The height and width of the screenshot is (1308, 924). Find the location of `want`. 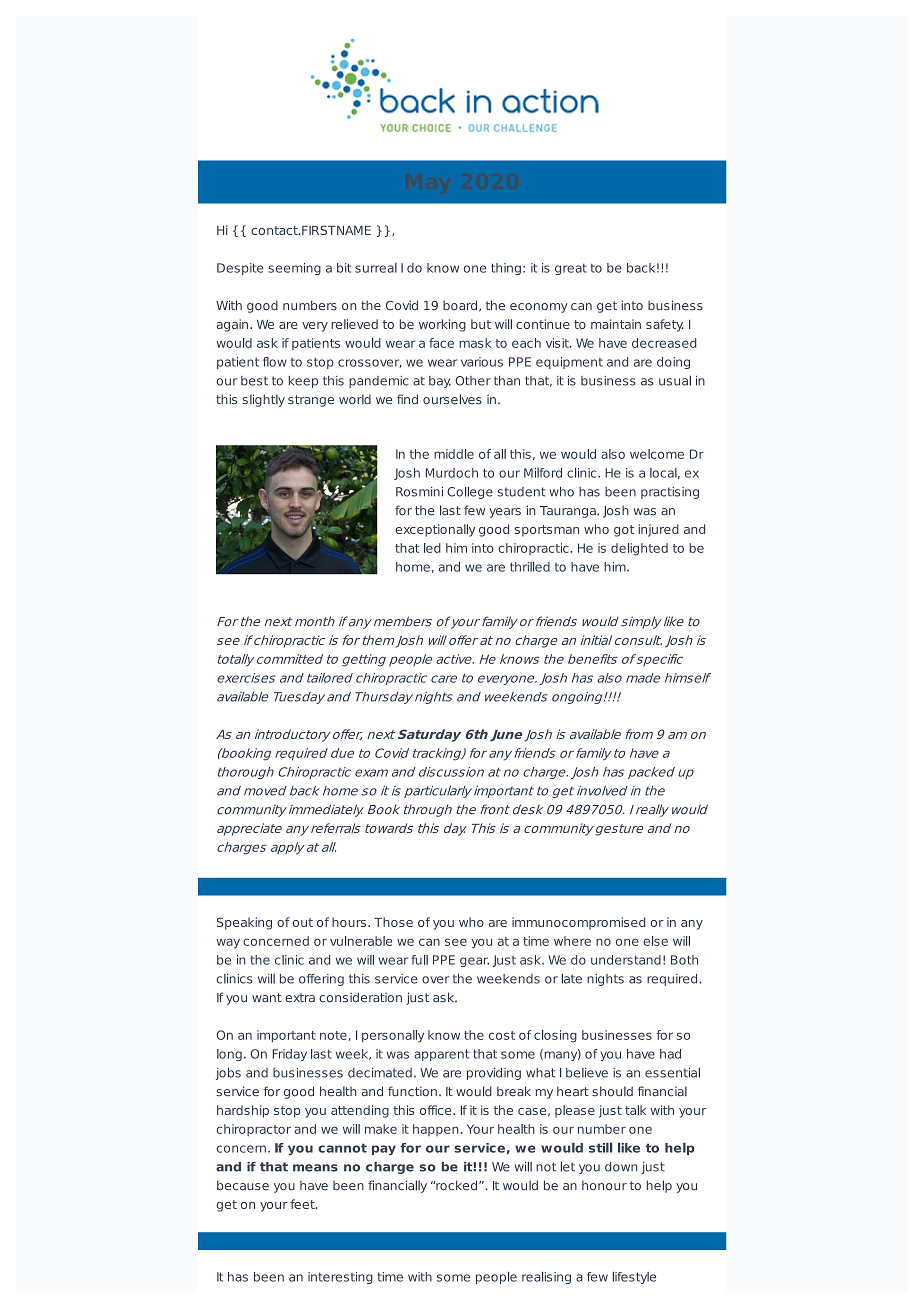

want is located at coordinates (267, 998).
